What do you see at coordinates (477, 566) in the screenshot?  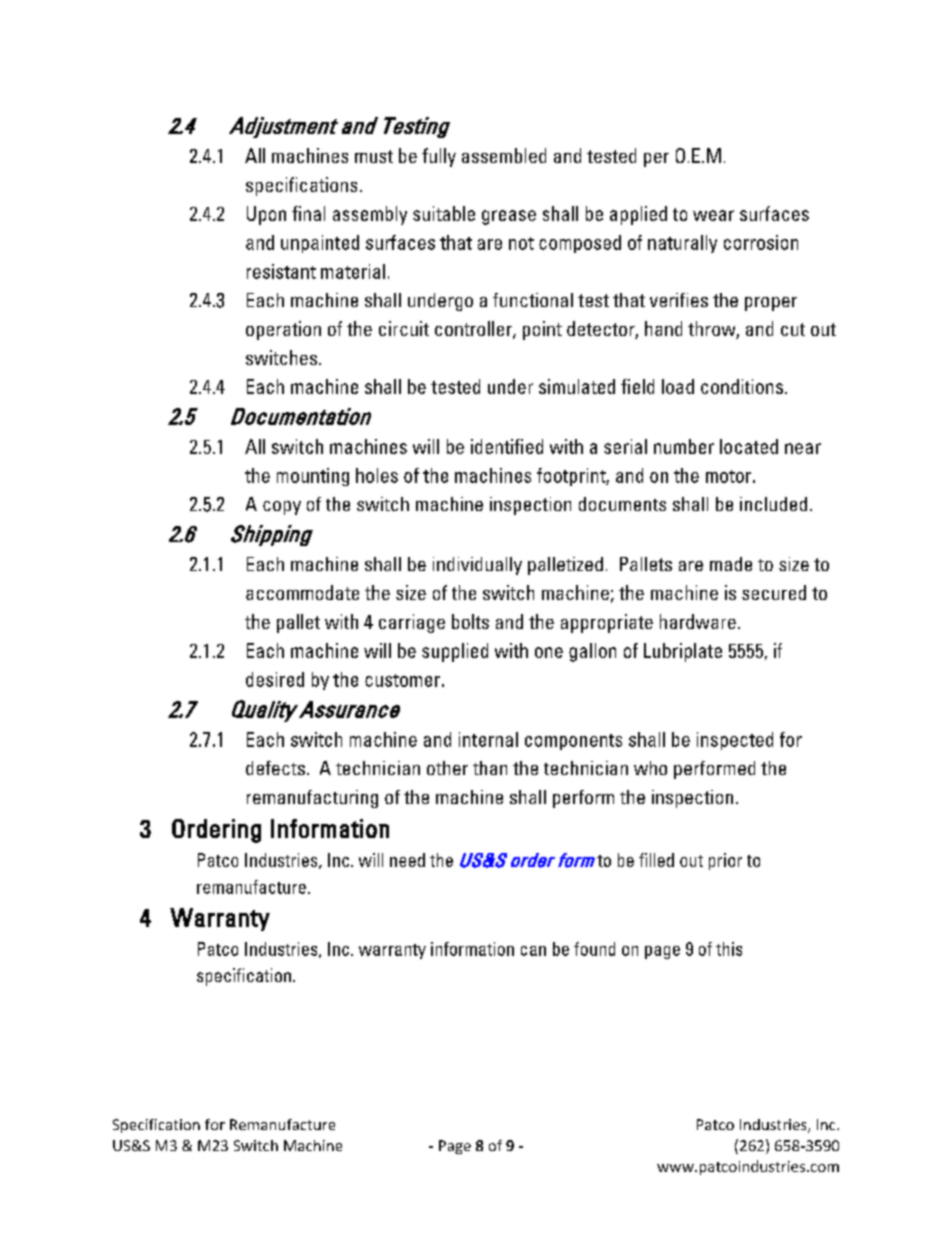 I see `individually` at bounding box center [477, 566].
